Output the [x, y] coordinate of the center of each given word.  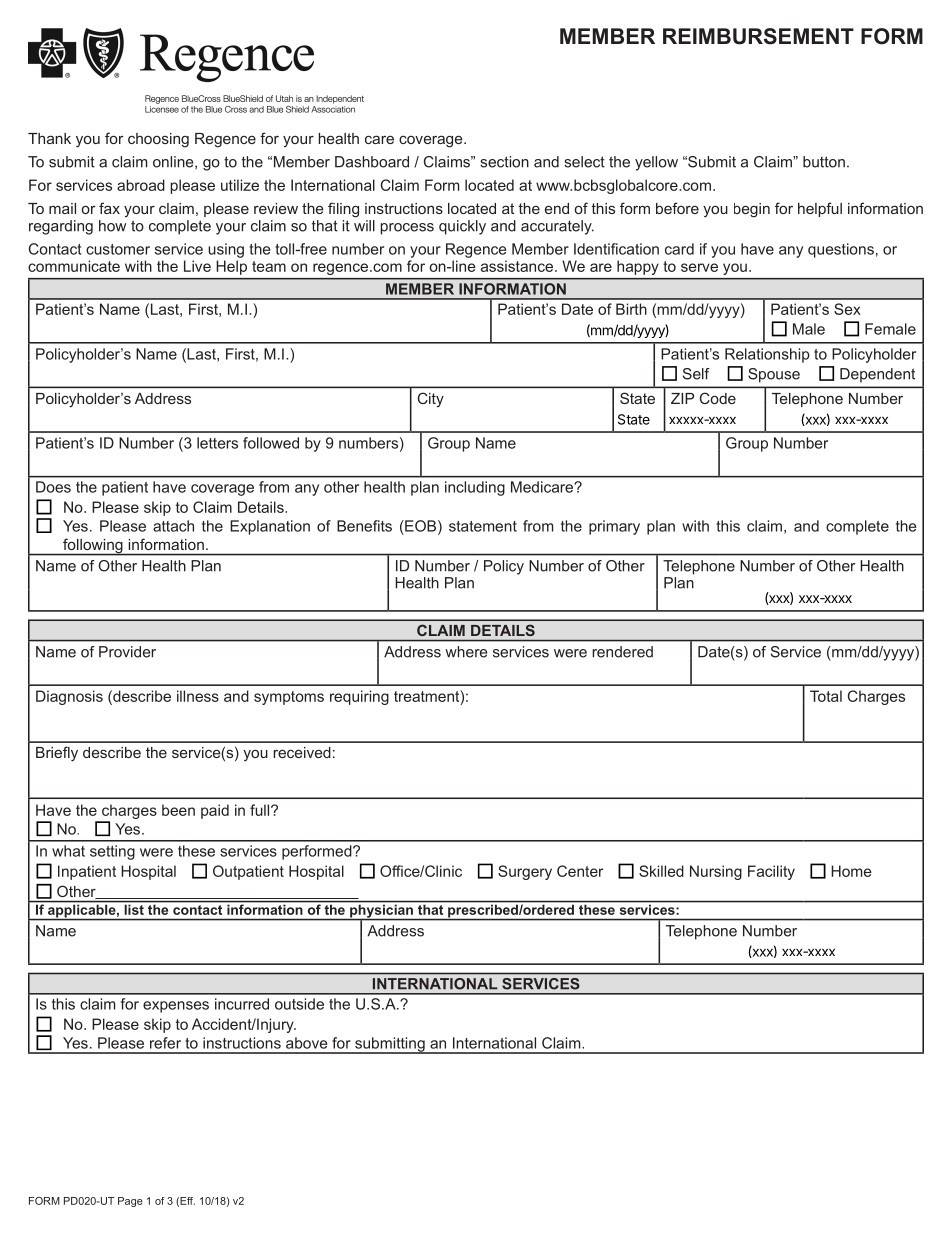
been [178, 810]
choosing [158, 140]
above [306, 1043]
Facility [771, 872]
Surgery [525, 872]
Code [718, 398]
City [431, 399]
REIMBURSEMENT [758, 36]
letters [217, 443]
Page [130, 1202]
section [504, 162]
